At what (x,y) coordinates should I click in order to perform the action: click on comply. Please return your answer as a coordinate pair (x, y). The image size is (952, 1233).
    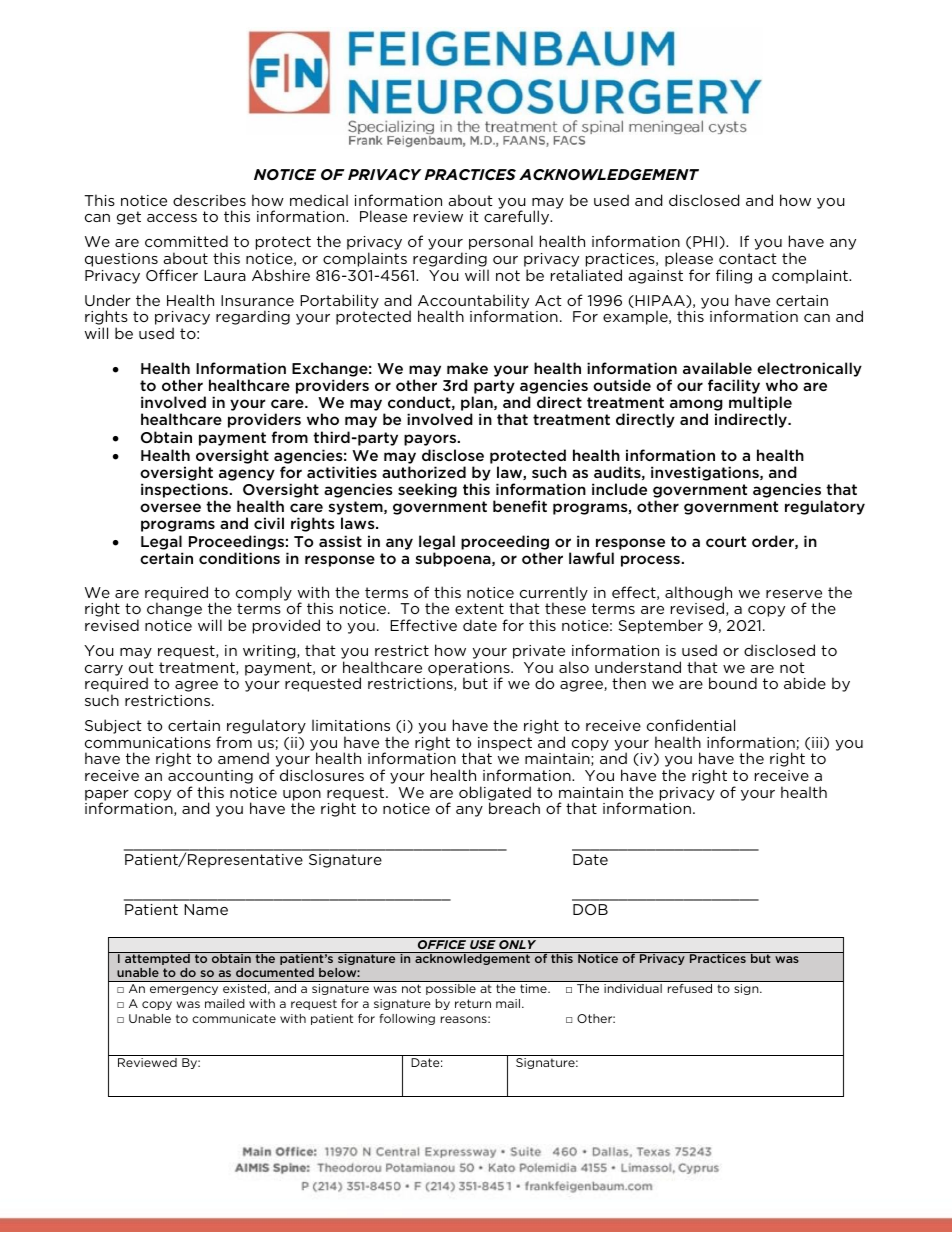
    Looking at the image, I should click on (264, 593).
